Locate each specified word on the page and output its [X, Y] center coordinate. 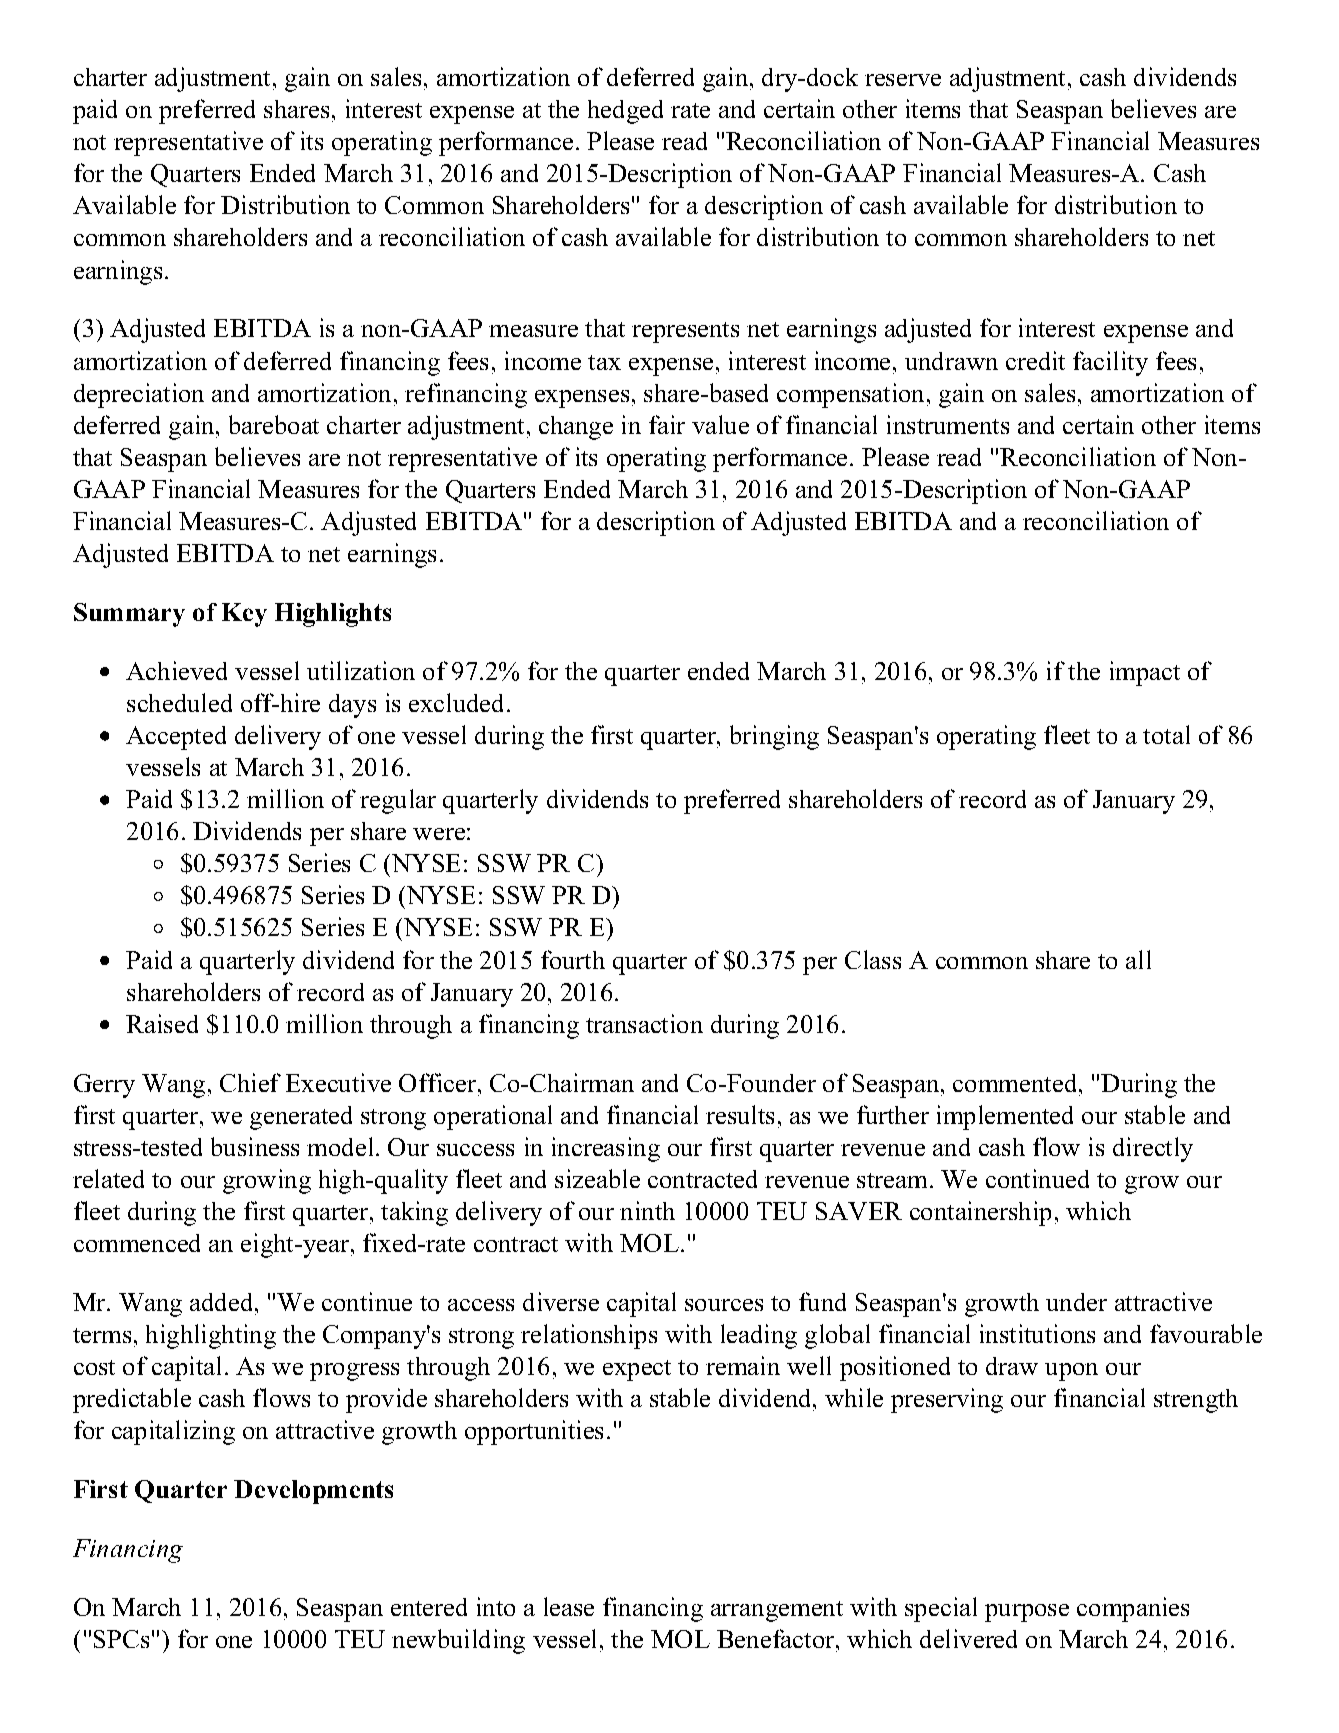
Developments [313, 1492]
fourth [573, 959]
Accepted [176, 738]
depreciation [139, 395]
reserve [903, 80]
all [1138, 959]
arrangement [777, 1611]
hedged [625, 112]
